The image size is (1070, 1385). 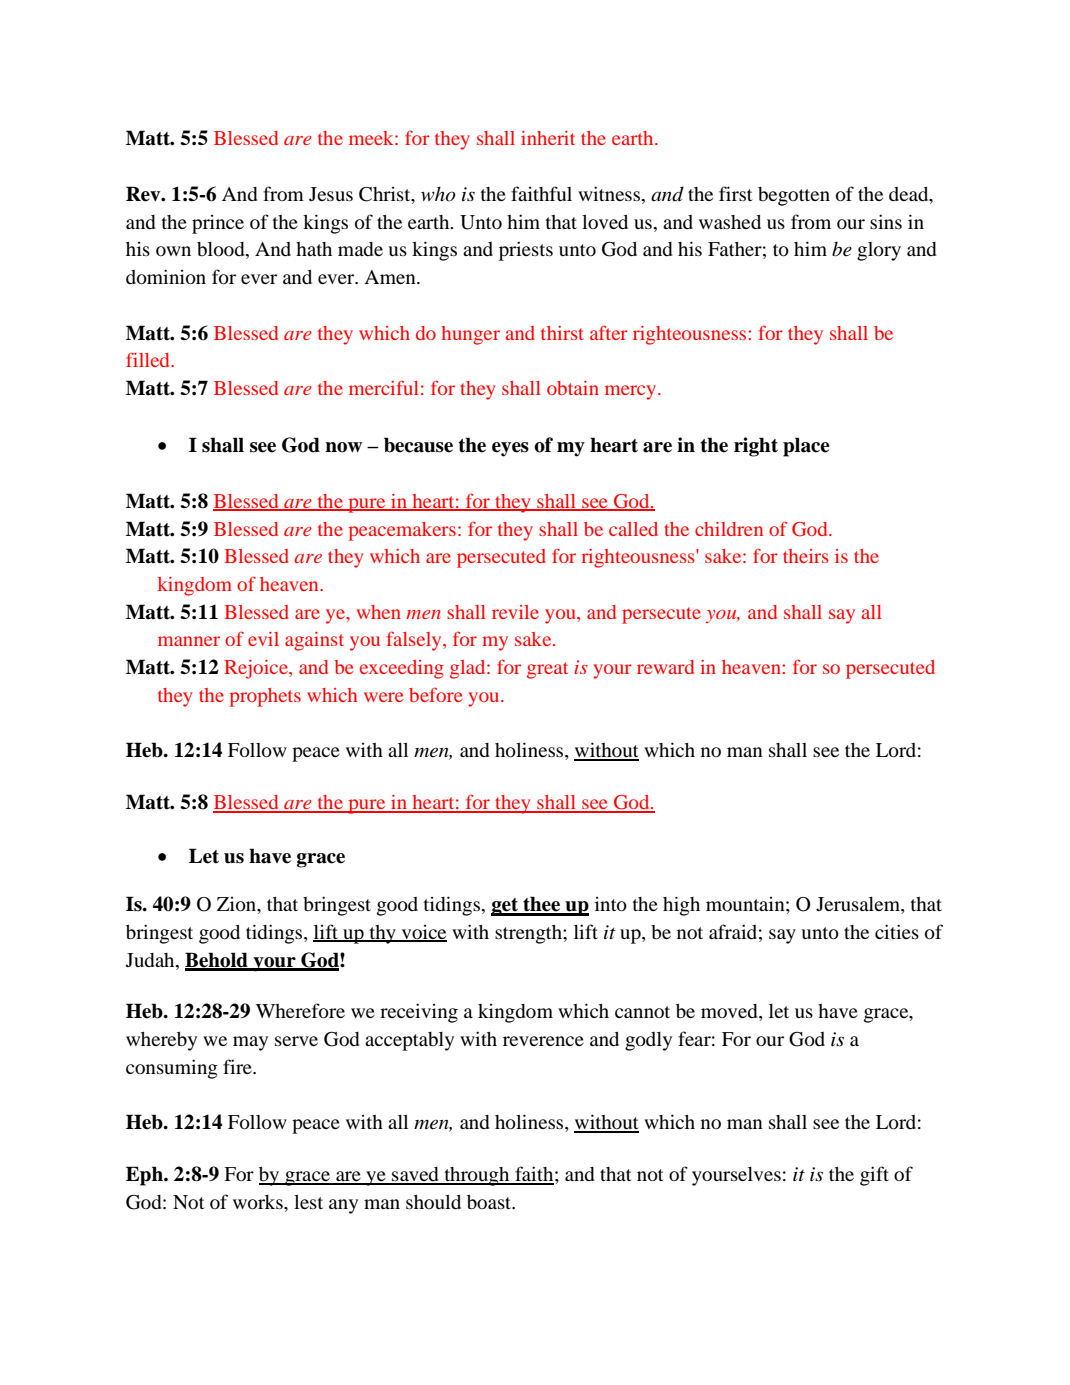 What do you see at coordinates (665, 667) in the document?
I see `reward` at bounding box center [665, 667].
